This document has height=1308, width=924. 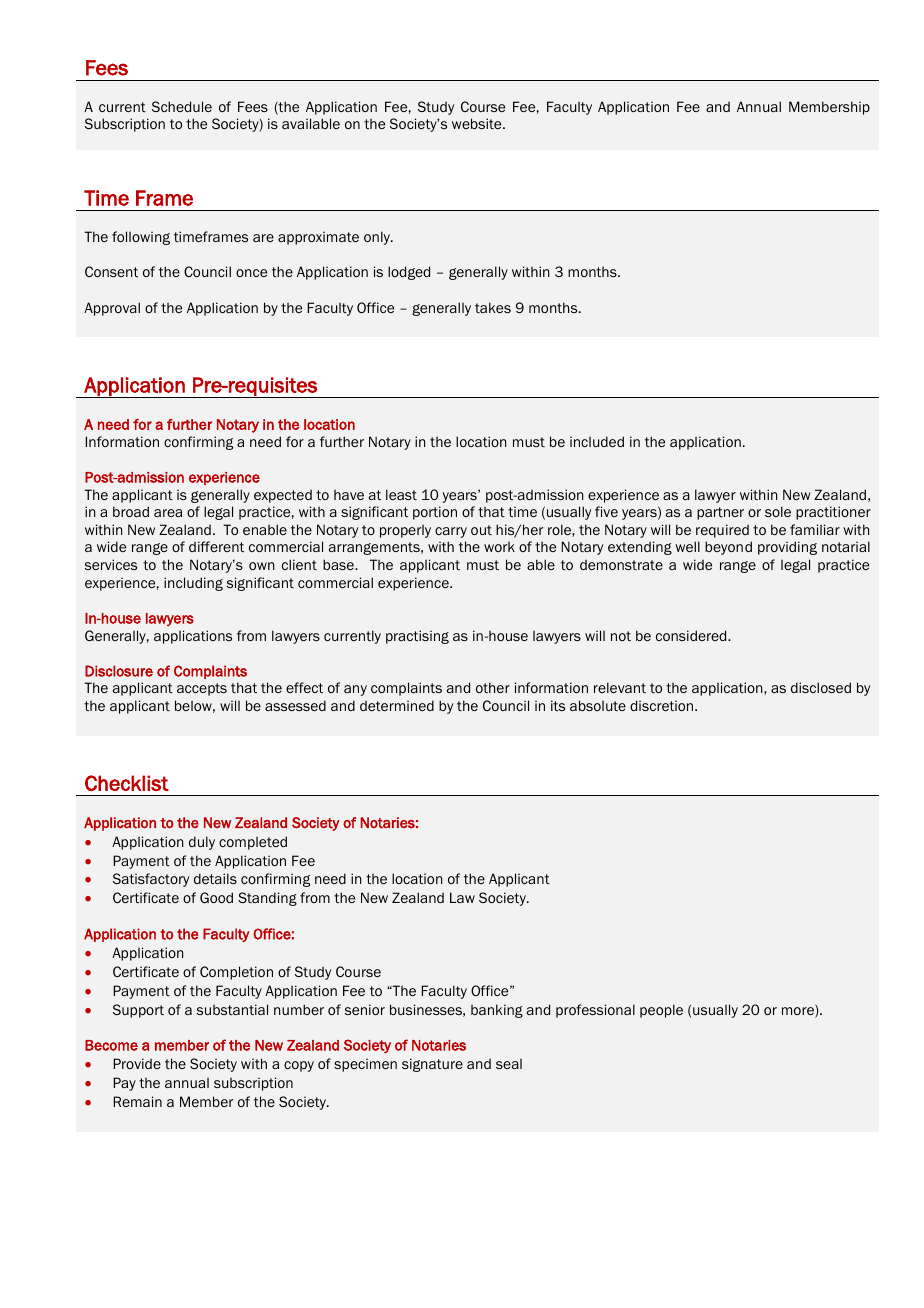 I want to click on Approval, so click(x=112, y=309).
